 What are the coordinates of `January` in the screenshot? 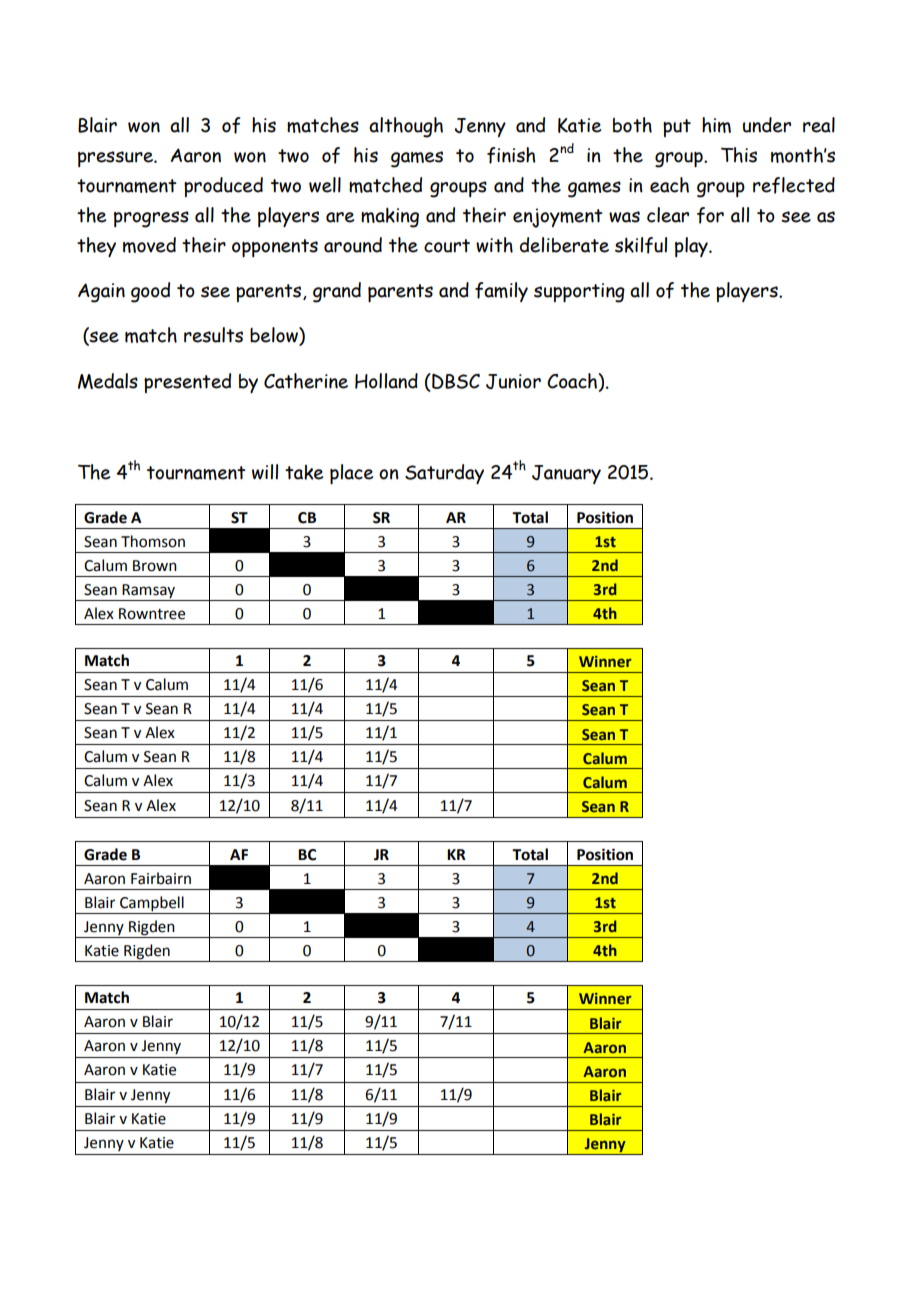 It's located at (566, 474).
